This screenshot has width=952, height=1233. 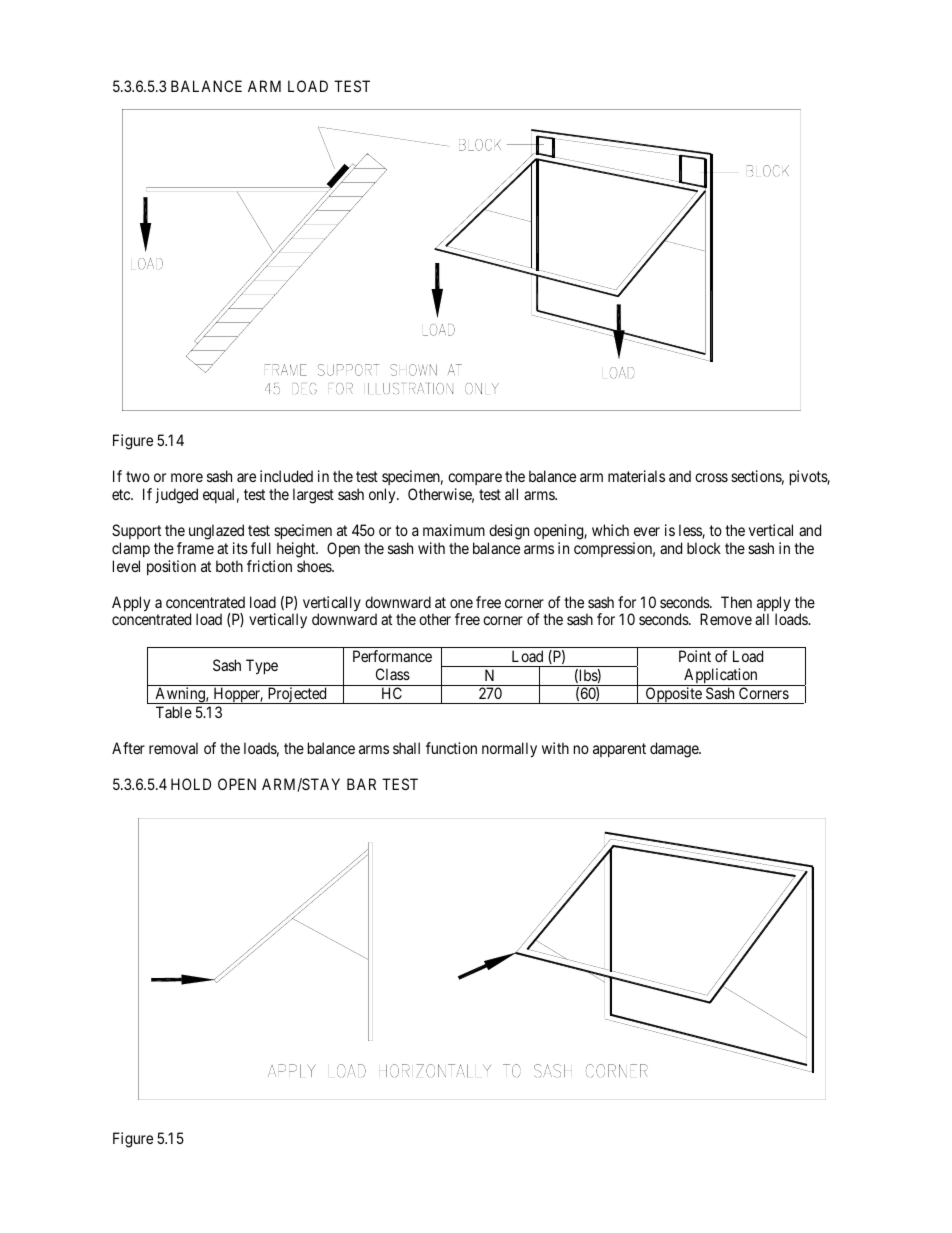 What do you see at coordinates (695, 656) in the screenshot?
I see `Point` at bounding box center [695, 656].
